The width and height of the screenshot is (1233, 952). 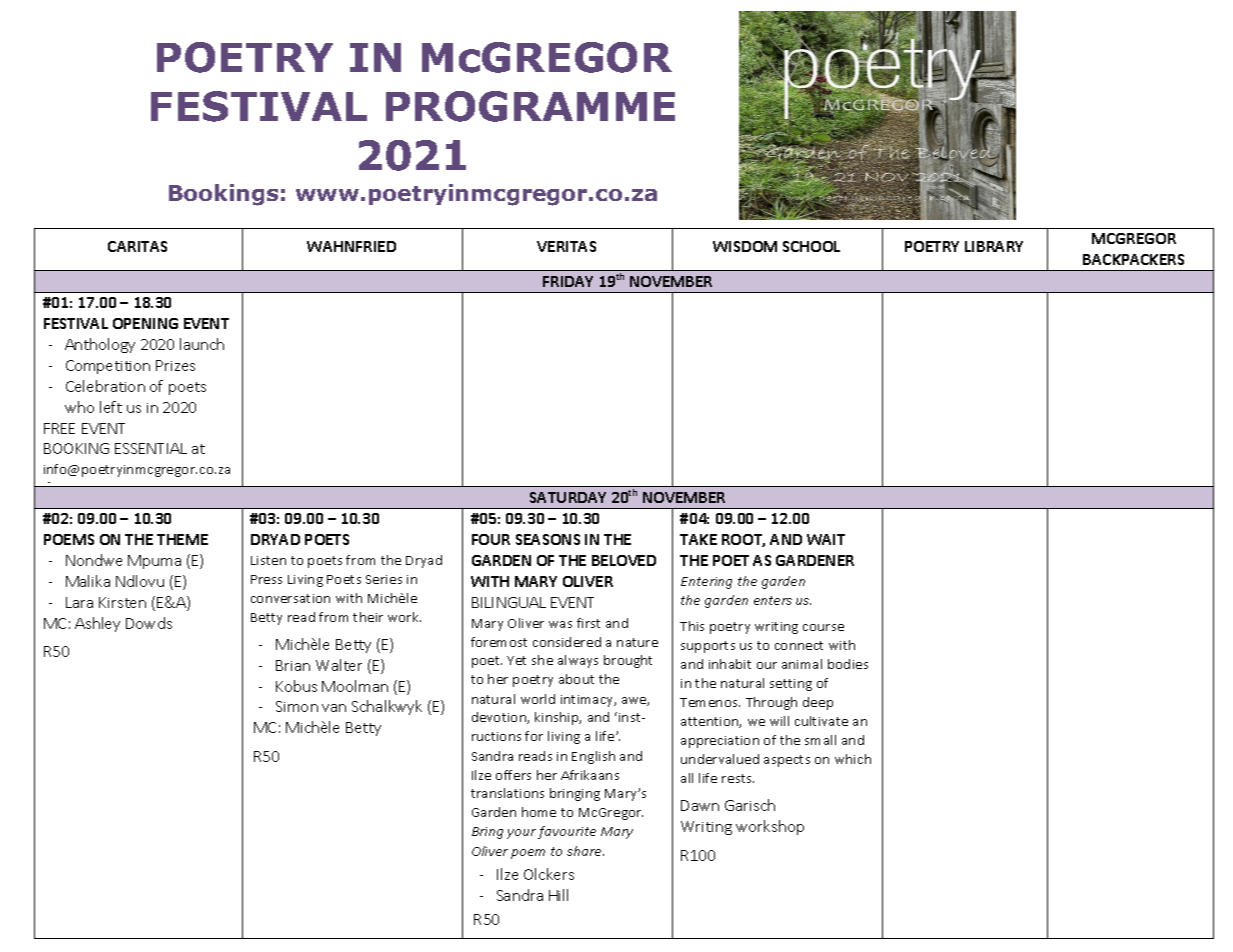 I want to click on ESSENTIAL, so click(x=151, y=448).
